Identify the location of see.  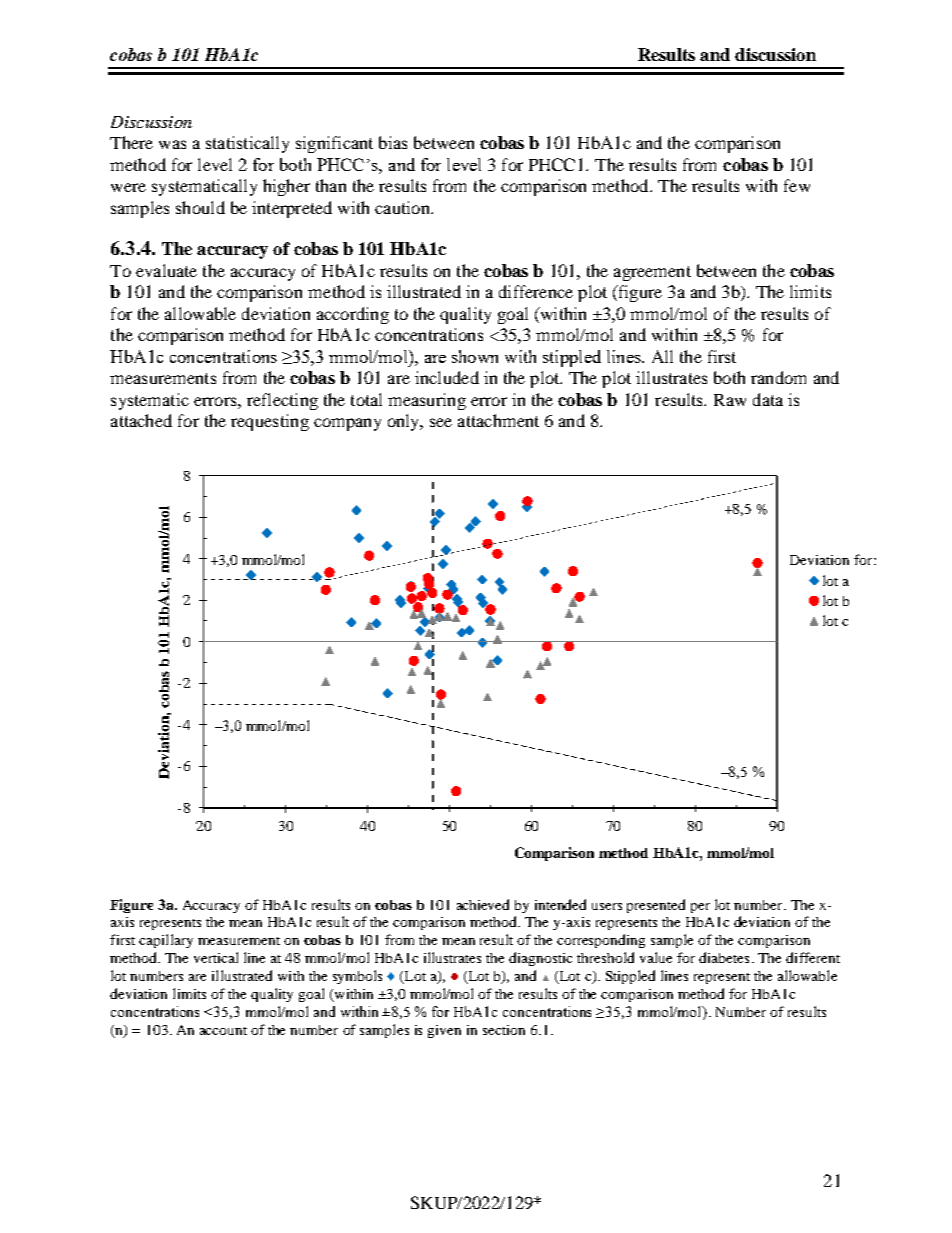
(441, 422).
